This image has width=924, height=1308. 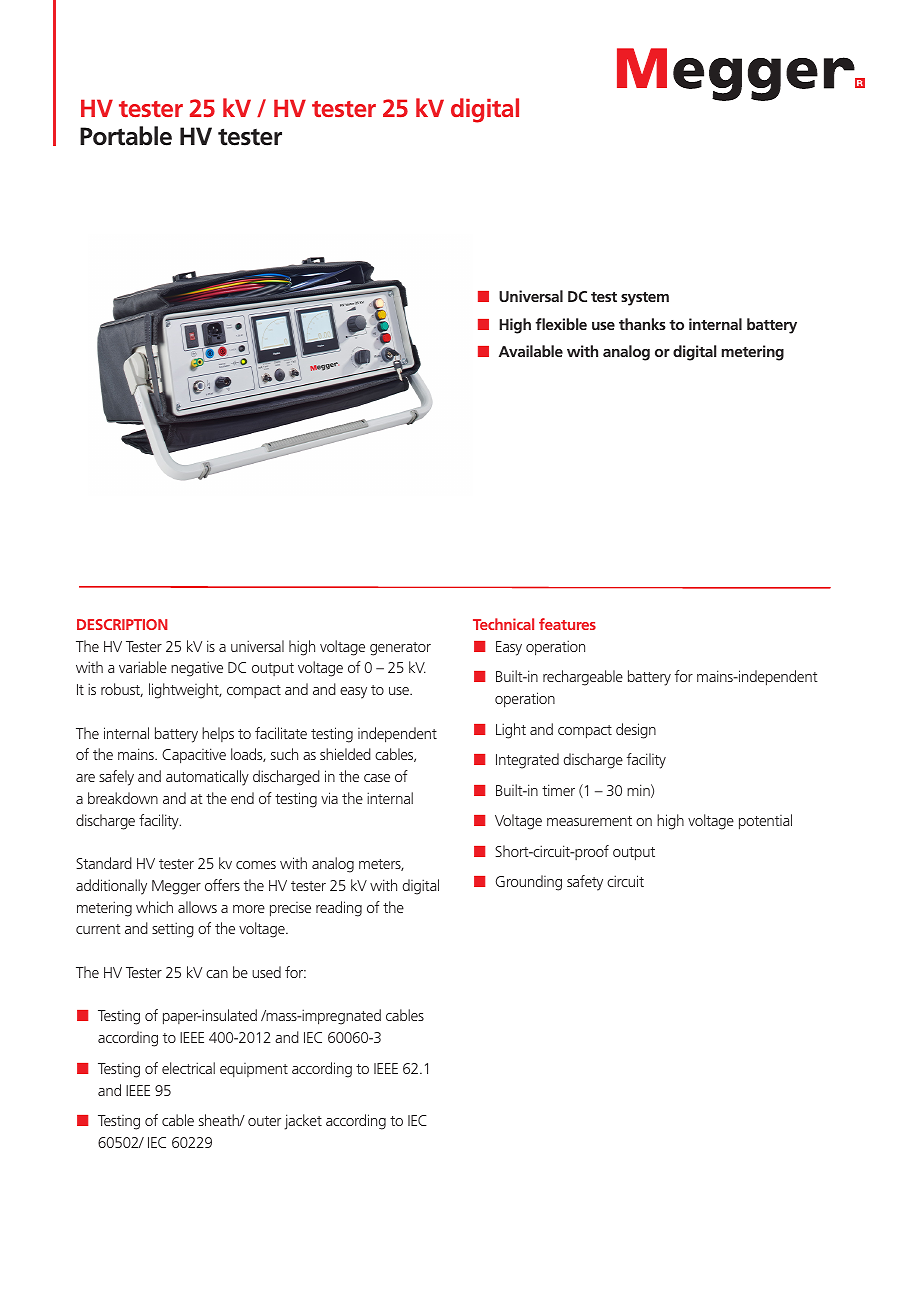 I want to click on Portable, so click(x=126, y=136).
